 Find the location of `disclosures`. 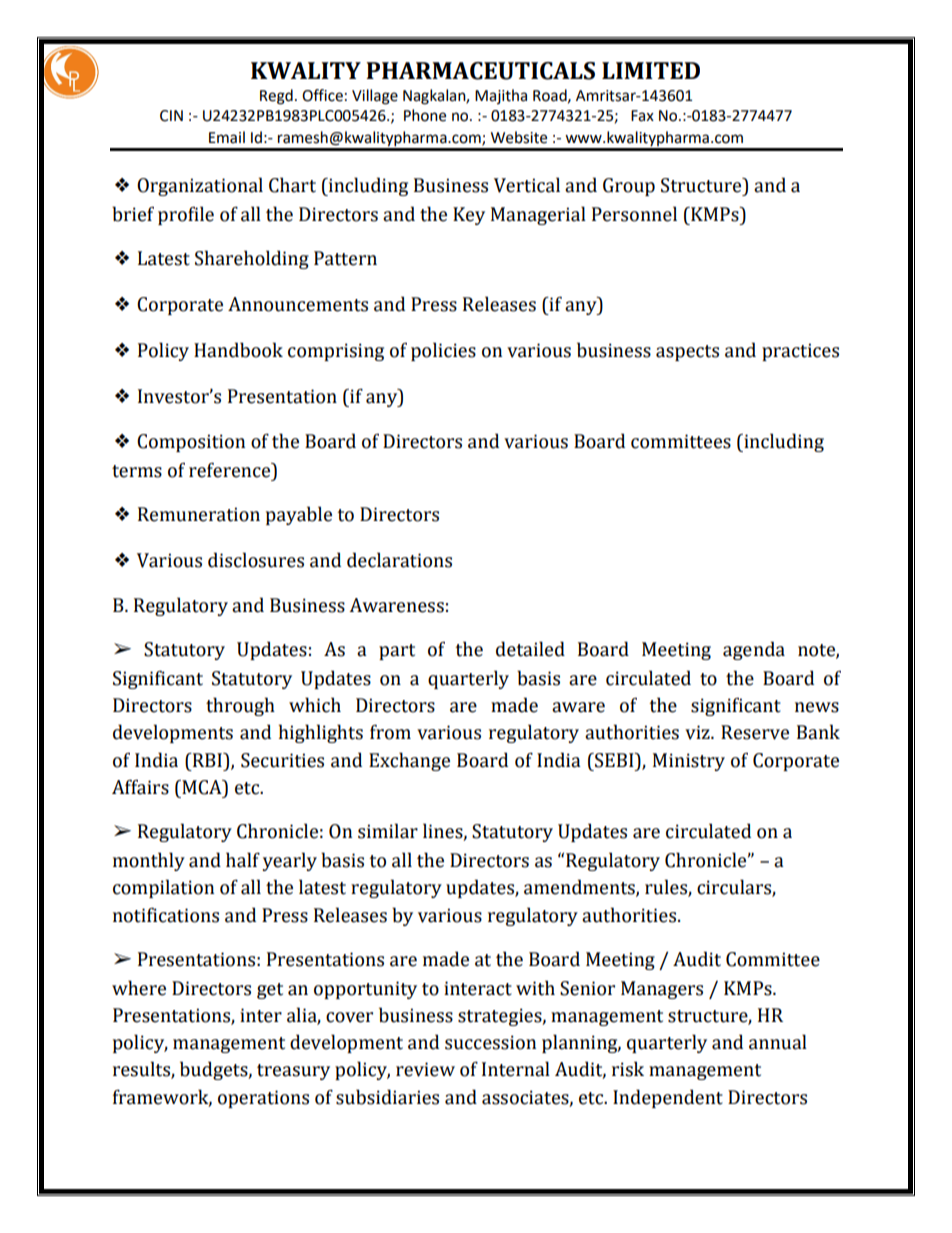

disclosures is located at coordinates (256, 560).
